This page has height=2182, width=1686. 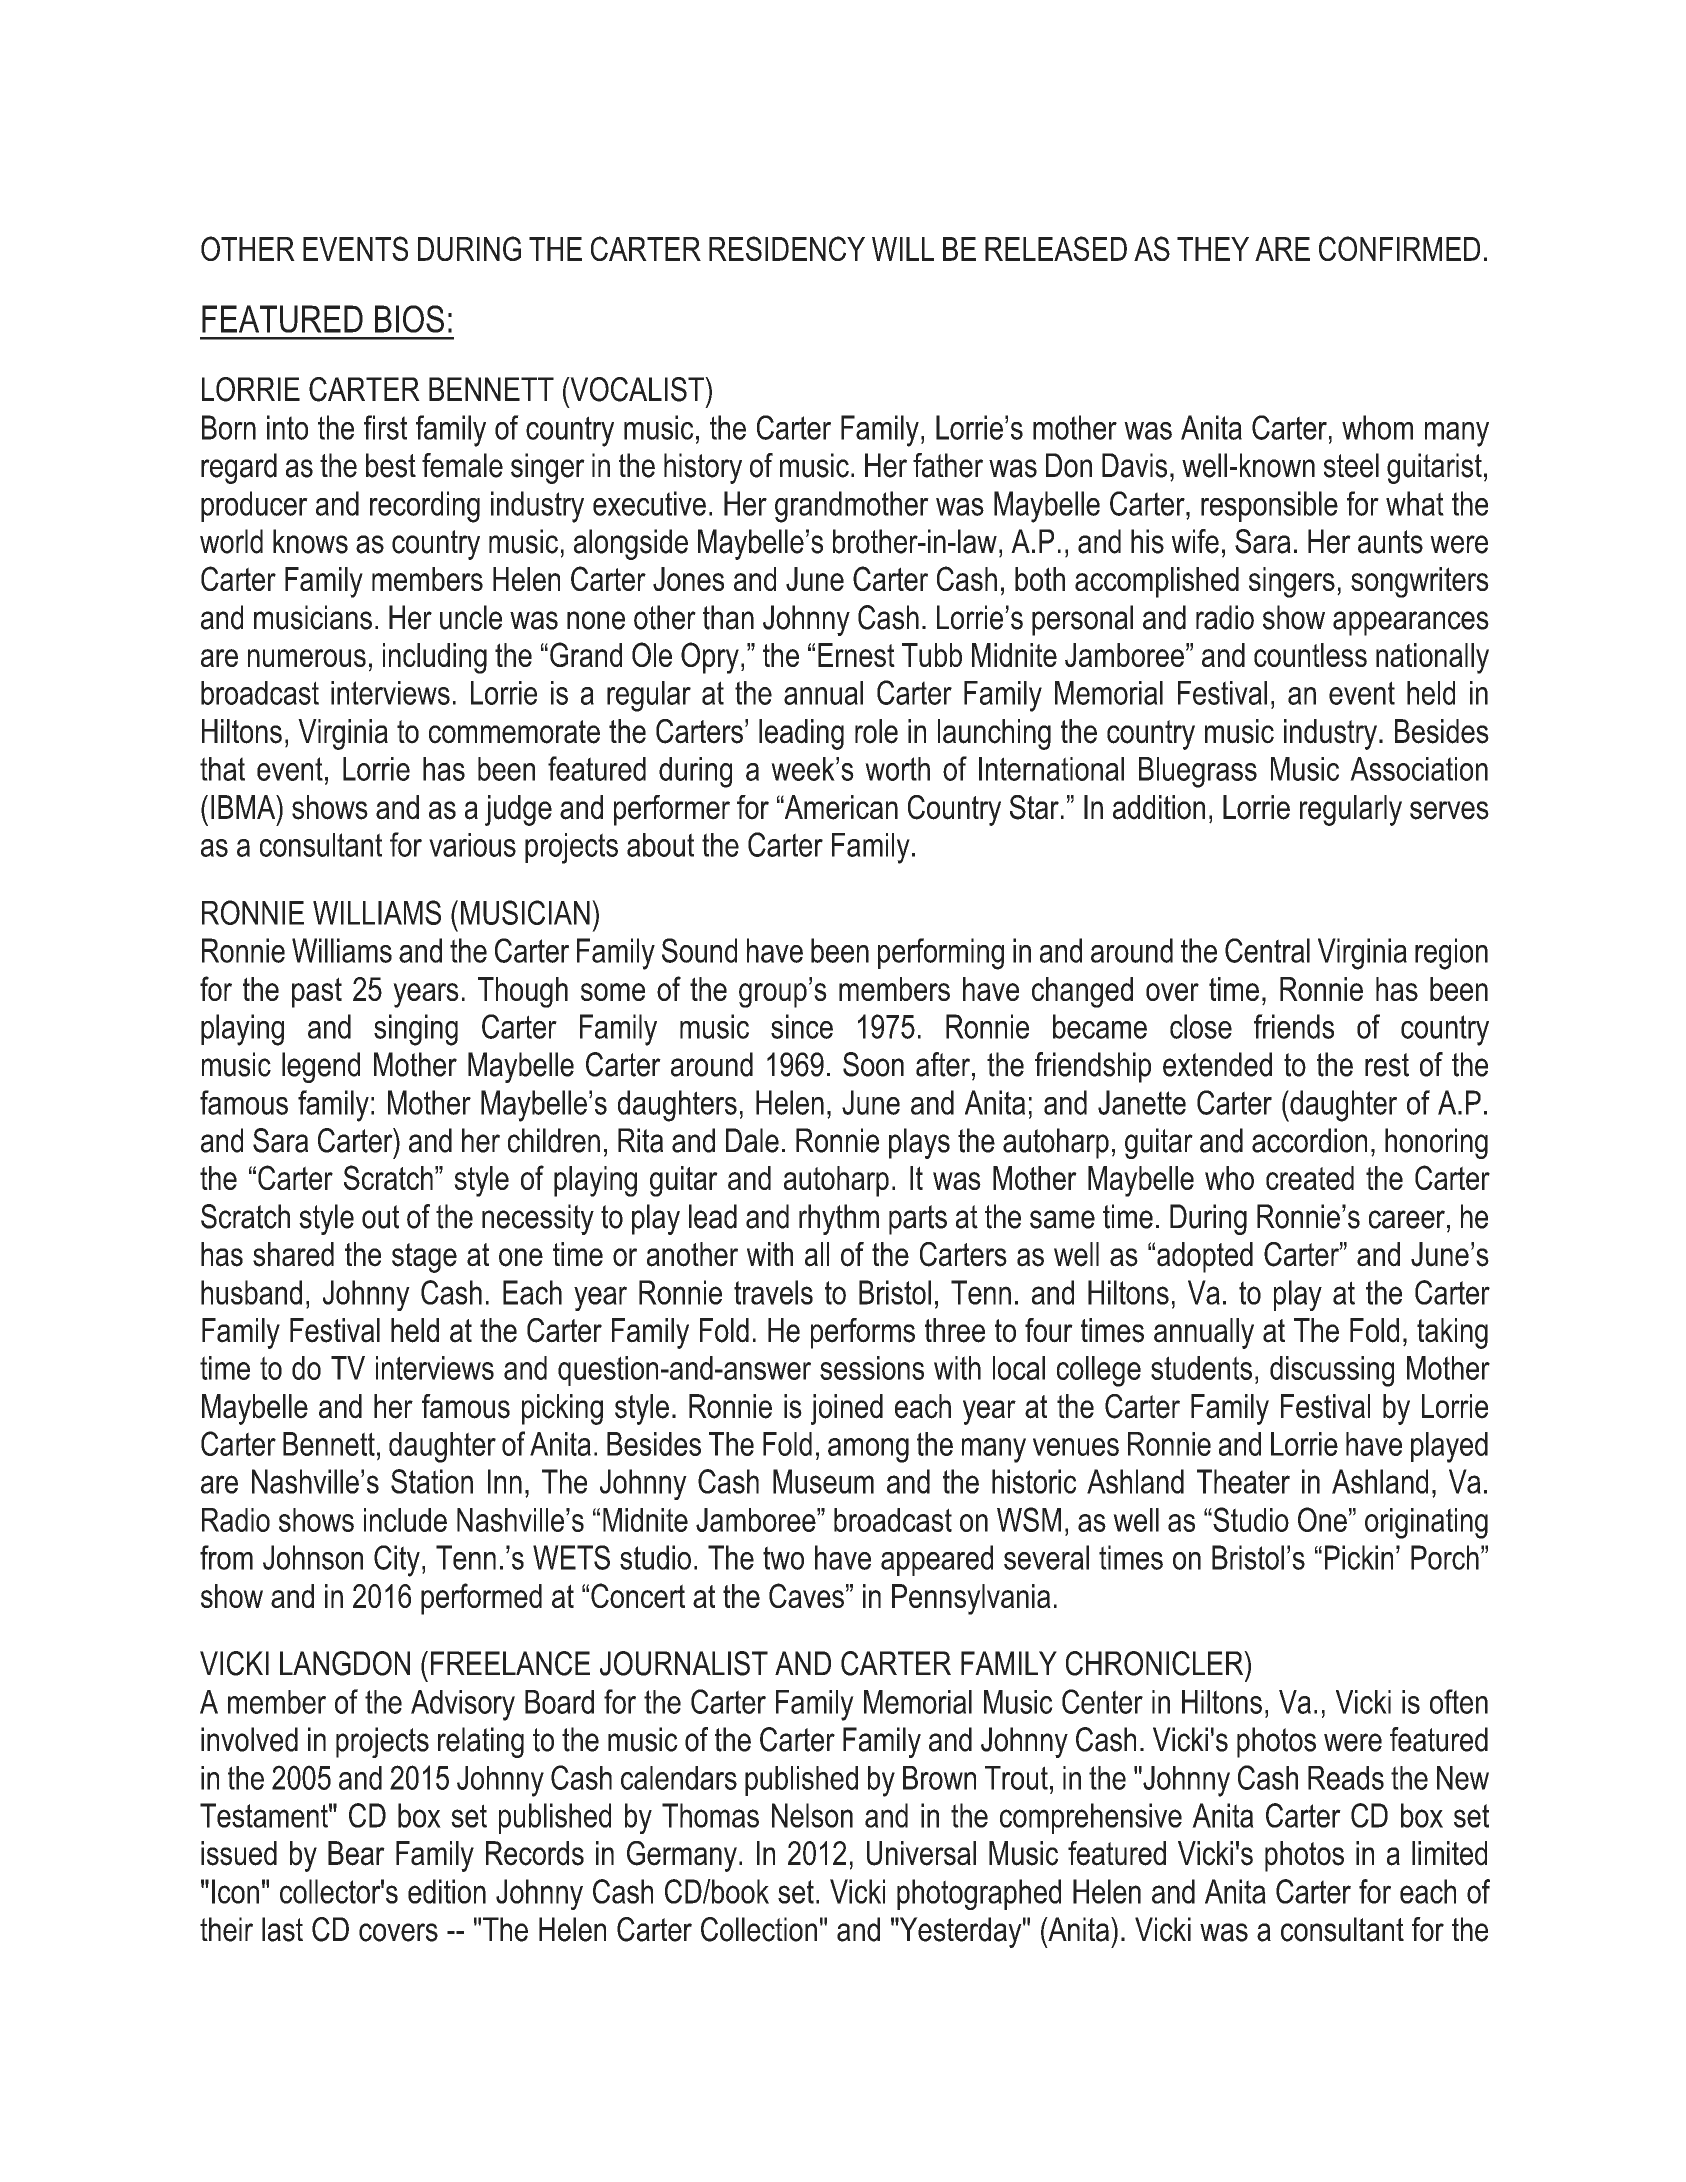 What do you see at coordinates (1243, 1481) in the page?
I see `Theater` at bounding box center [1243, 1481].
